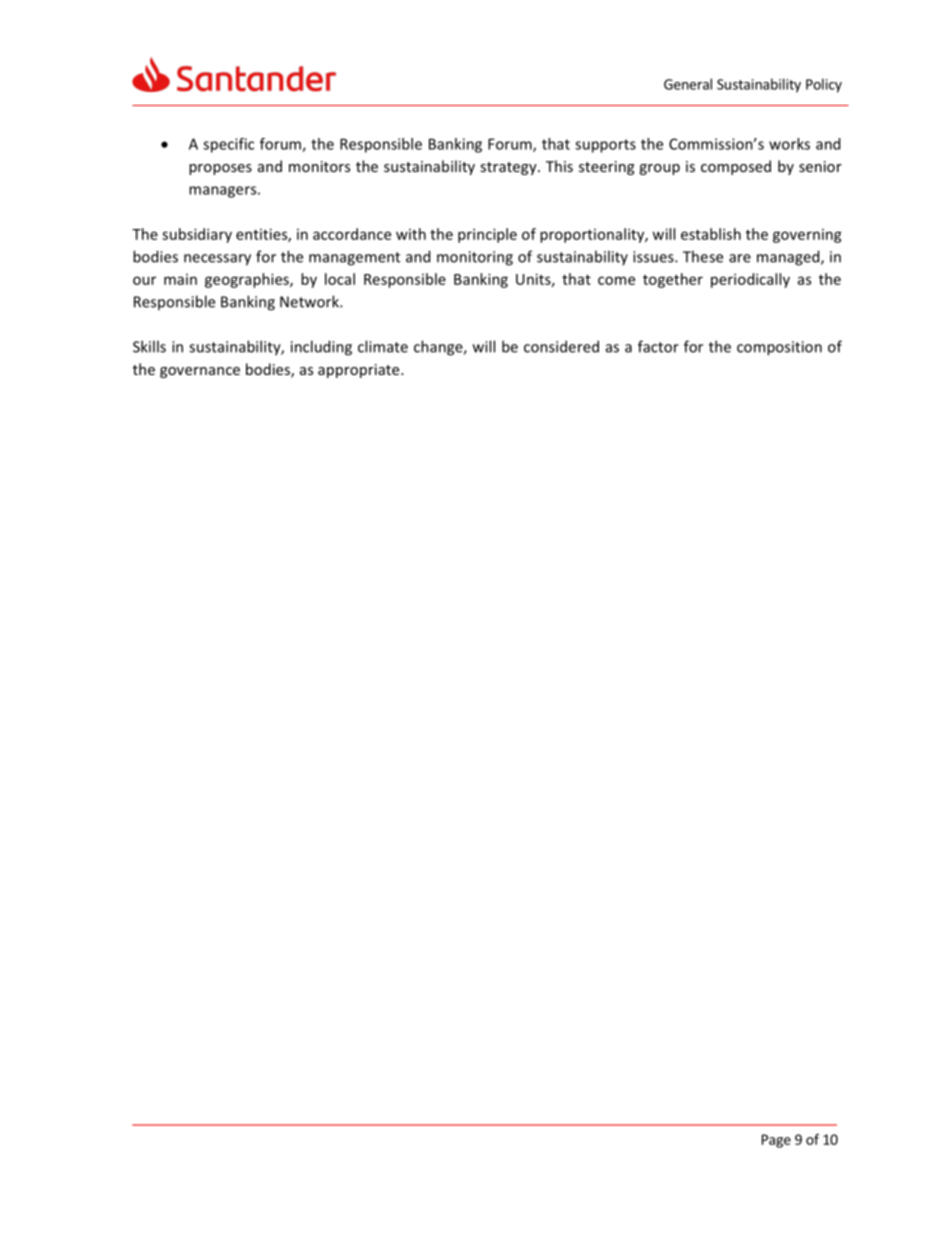 The image size is (952, 1233). I want to click on together, so click(673, 280).
